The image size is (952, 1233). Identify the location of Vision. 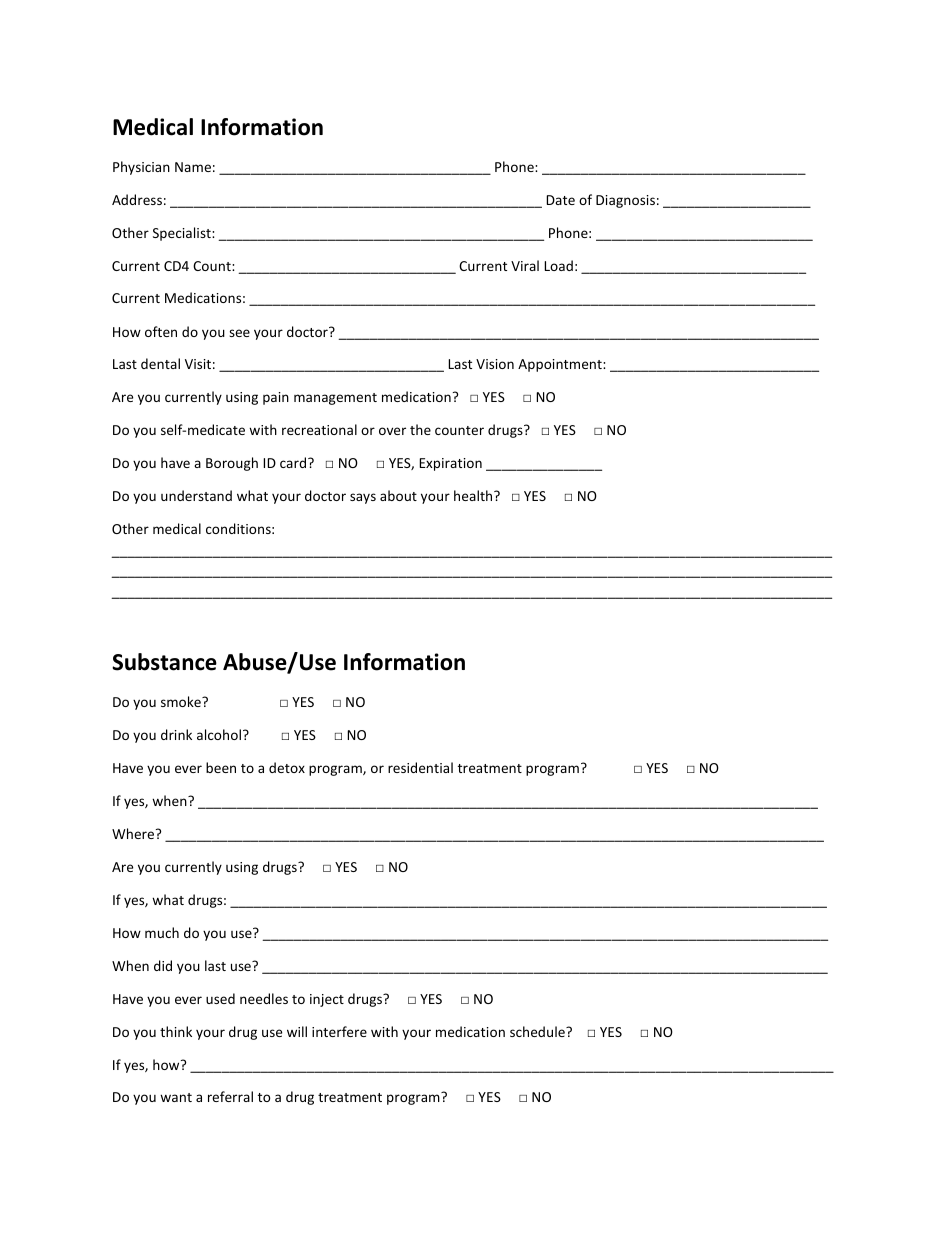
(495, 364).
